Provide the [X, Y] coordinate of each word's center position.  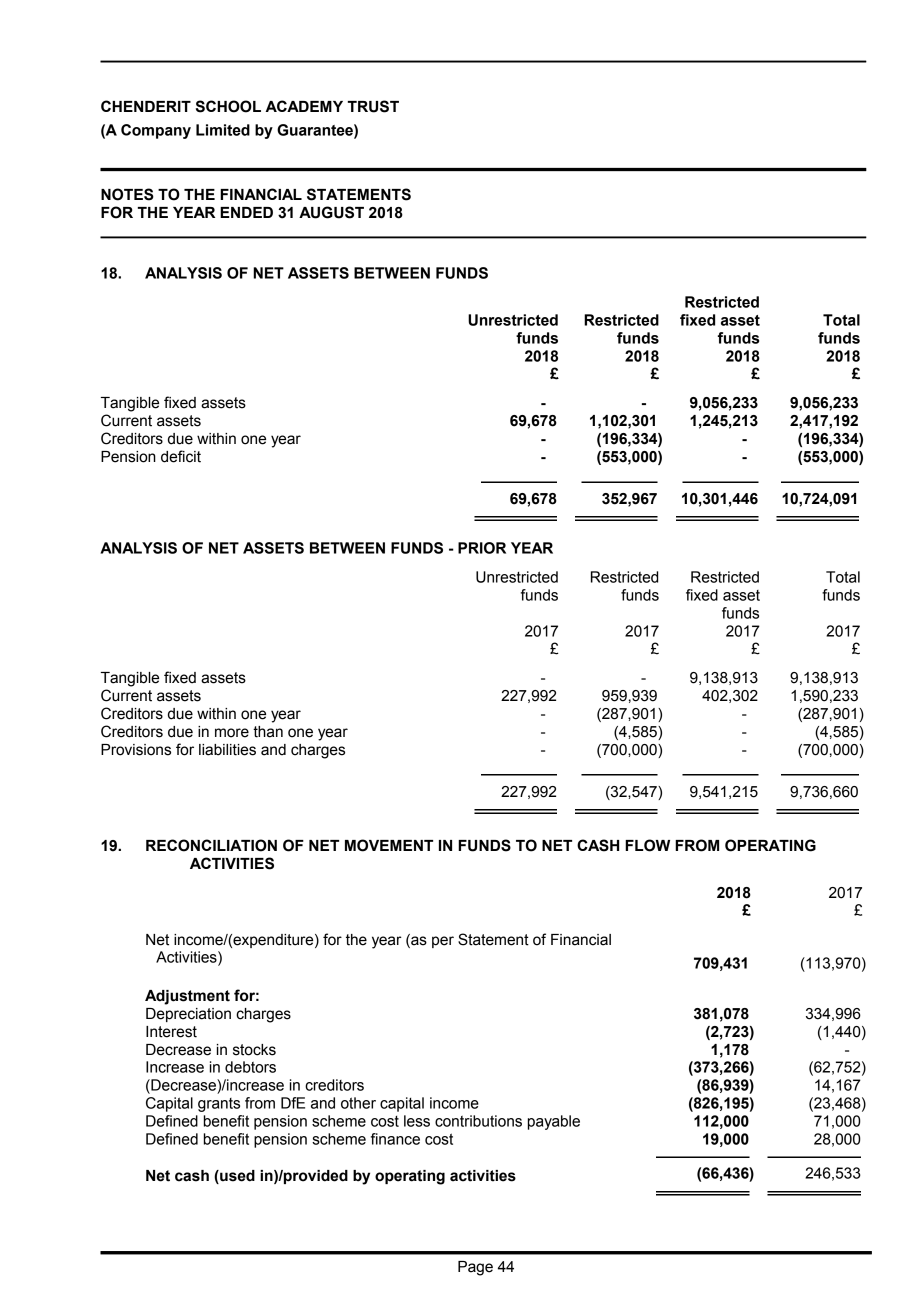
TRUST [373, 106]
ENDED [246, 212]
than [268, 732]
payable [554, 1122]
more [232, 733]
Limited [223, 130]
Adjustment [187, 997]
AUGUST [331, 212]
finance [395, 1139]
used [236, 1177]
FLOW [647, 845]
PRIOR [482, 548]
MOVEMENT [389, 845]
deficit [181, 456]
